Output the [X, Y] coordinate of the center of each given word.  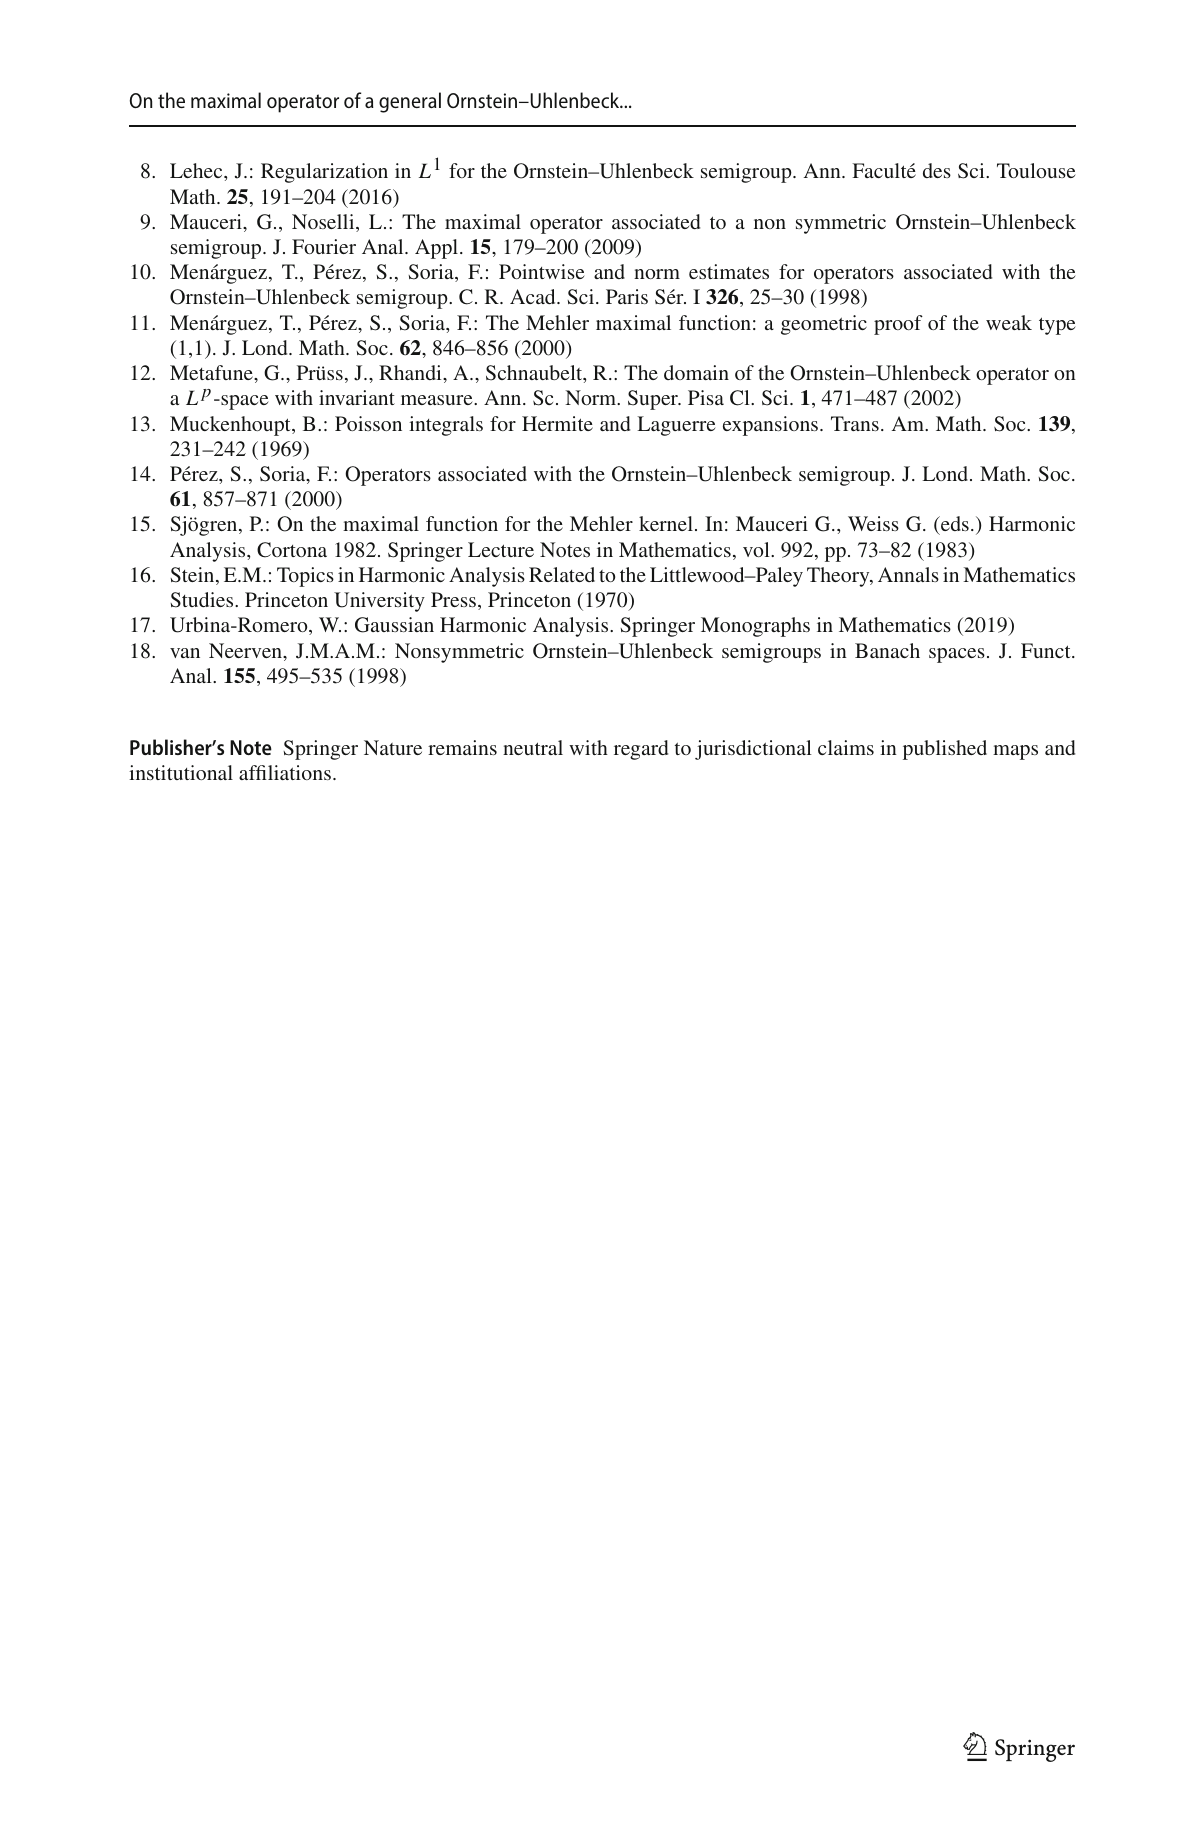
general [410, 102]
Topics [305, 577]
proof [898, 325]
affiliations [285, 772]
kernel [666, 523]
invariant [357, 397]
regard [641, 750]
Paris [627, 296]
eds [954, 525]
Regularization [324, 173]
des [937, 170]
